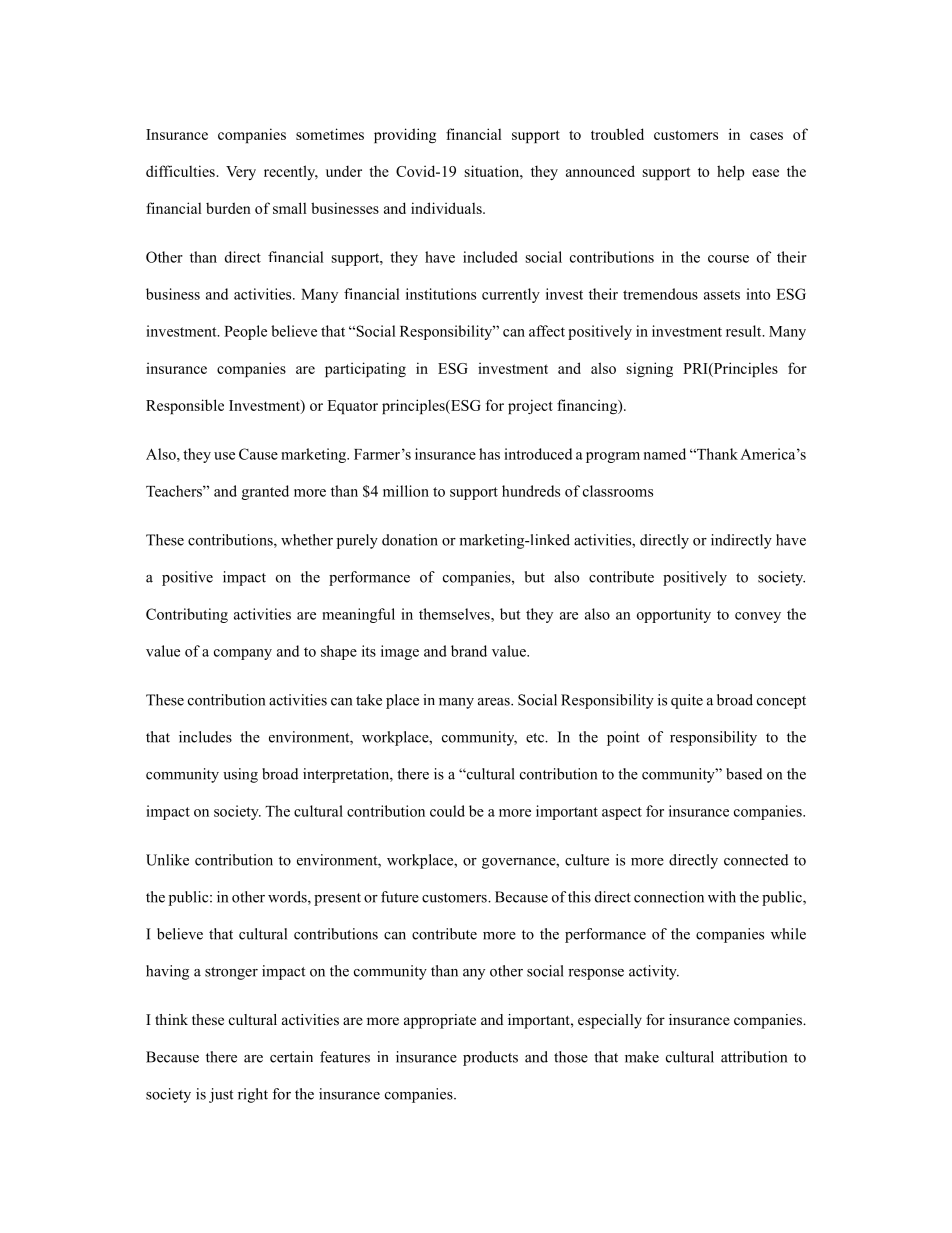 Image resolution: width=952 pixels, height=1233 pixels. Describe the element at coordinates (490, 1058) in the page. I see `products` at that location.
